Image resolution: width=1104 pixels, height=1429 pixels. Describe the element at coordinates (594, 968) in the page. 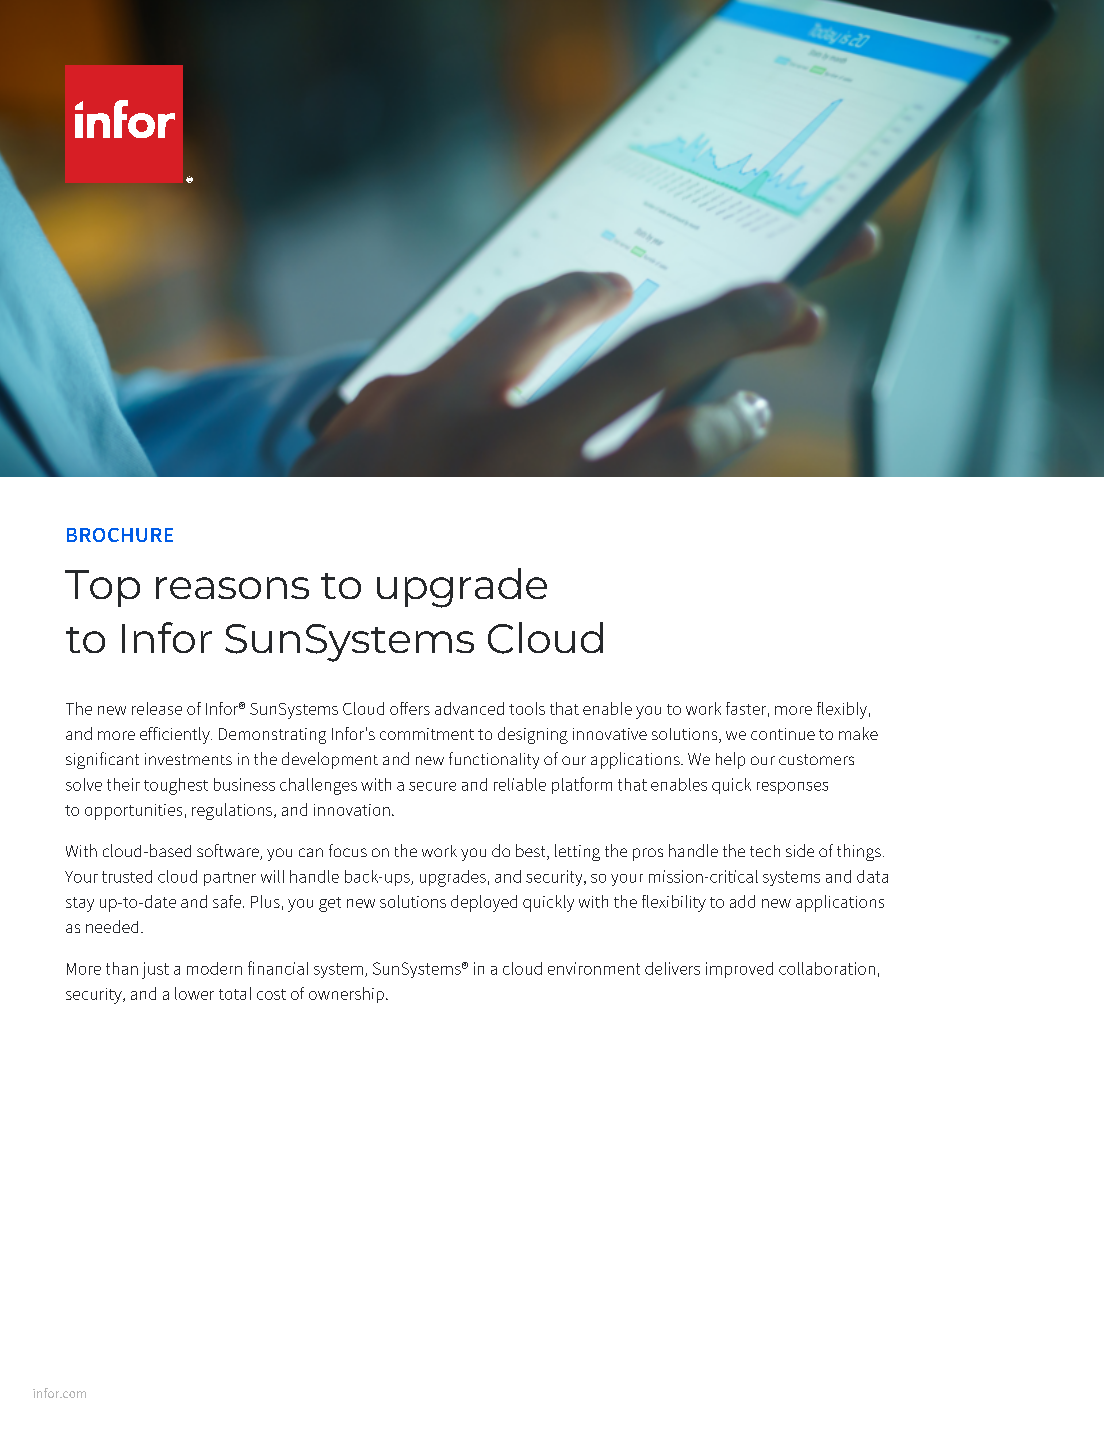

I see `environment` at that location.
